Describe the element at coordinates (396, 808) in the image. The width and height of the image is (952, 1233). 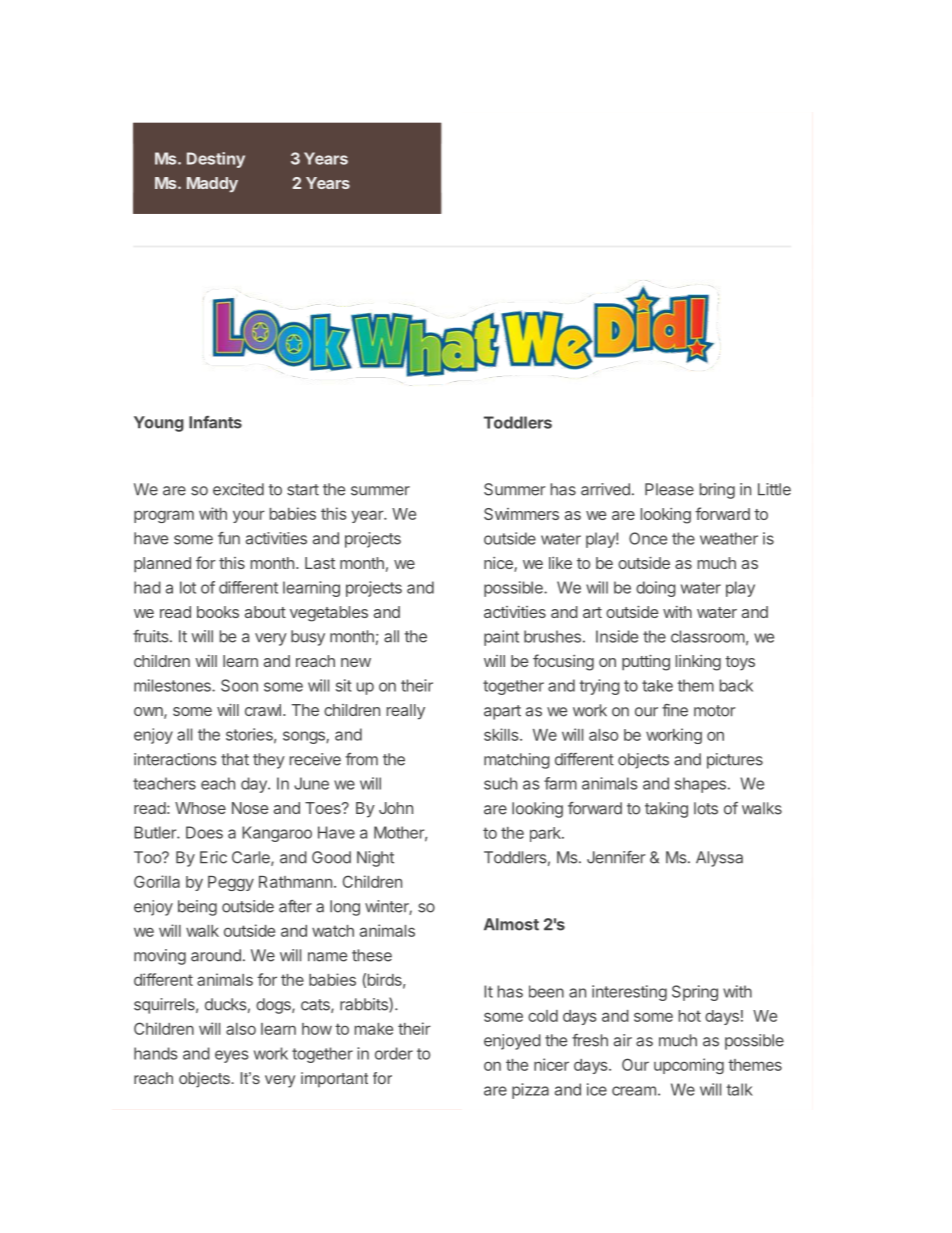
I see `John` at that location.
